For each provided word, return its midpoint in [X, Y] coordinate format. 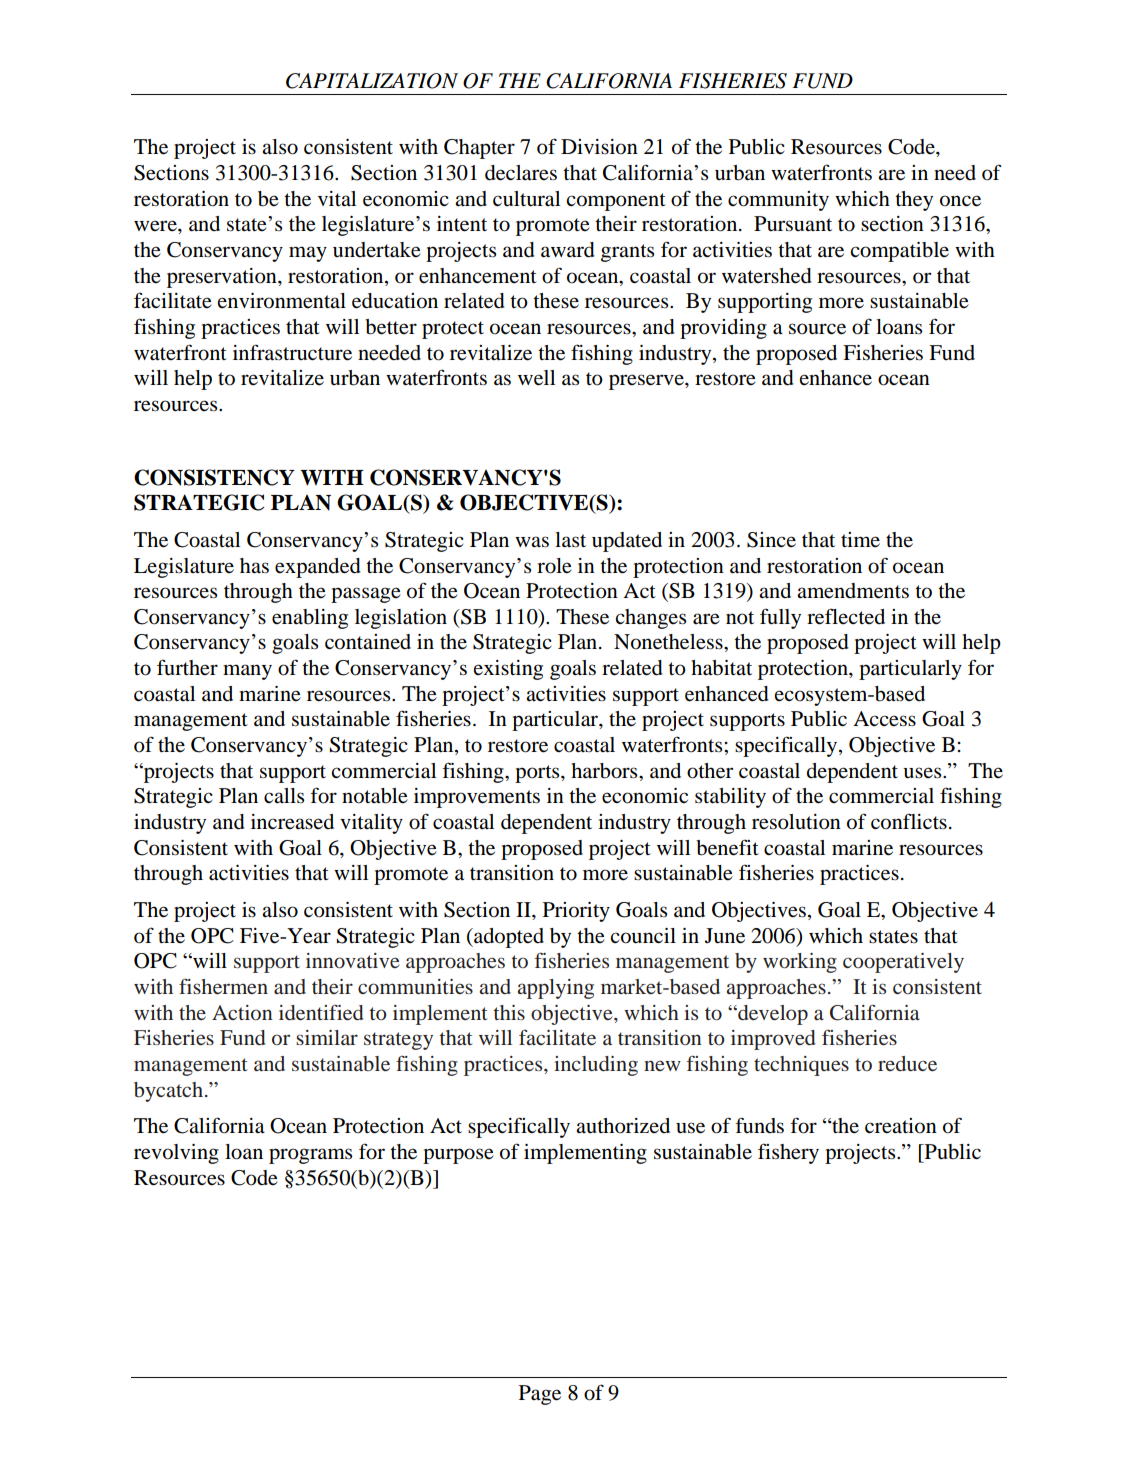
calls [284, 795]
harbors [605, 771]
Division [599, 147]
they [914, 201]
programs [310, 1156]
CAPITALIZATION [372, 81]
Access [884, 719]
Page [540, 1395]
